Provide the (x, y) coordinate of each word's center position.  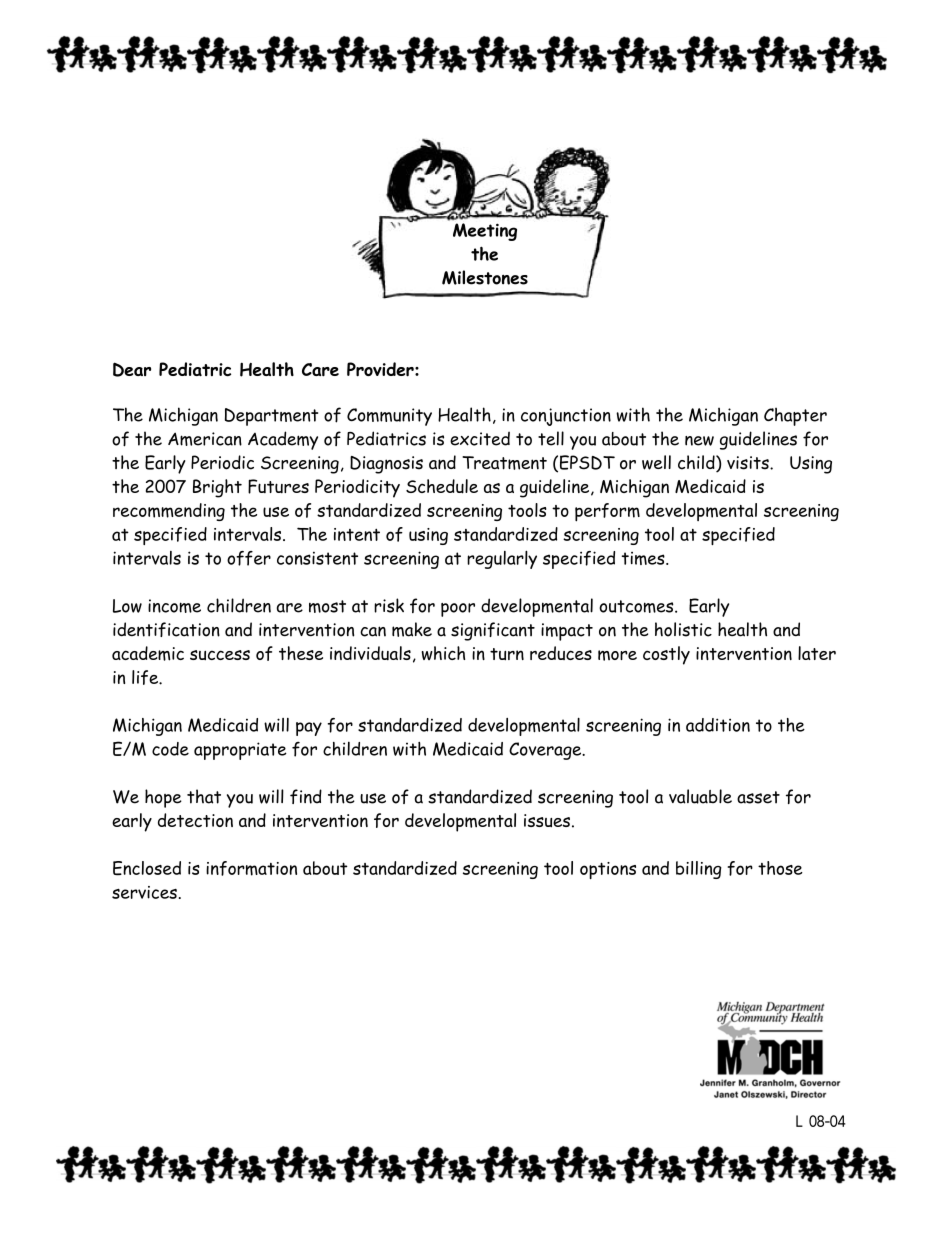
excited (480, 438)
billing (699, 870)
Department (271, 417)
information (251, 868)
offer (249, 558)
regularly (502, 559)
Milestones (485, 277)
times (644, 558)
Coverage (546, 751)
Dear (132, 369)
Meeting (485, 232)
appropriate (240, 751)
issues (547, 821)
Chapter (795, 416)
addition (718, 725)
